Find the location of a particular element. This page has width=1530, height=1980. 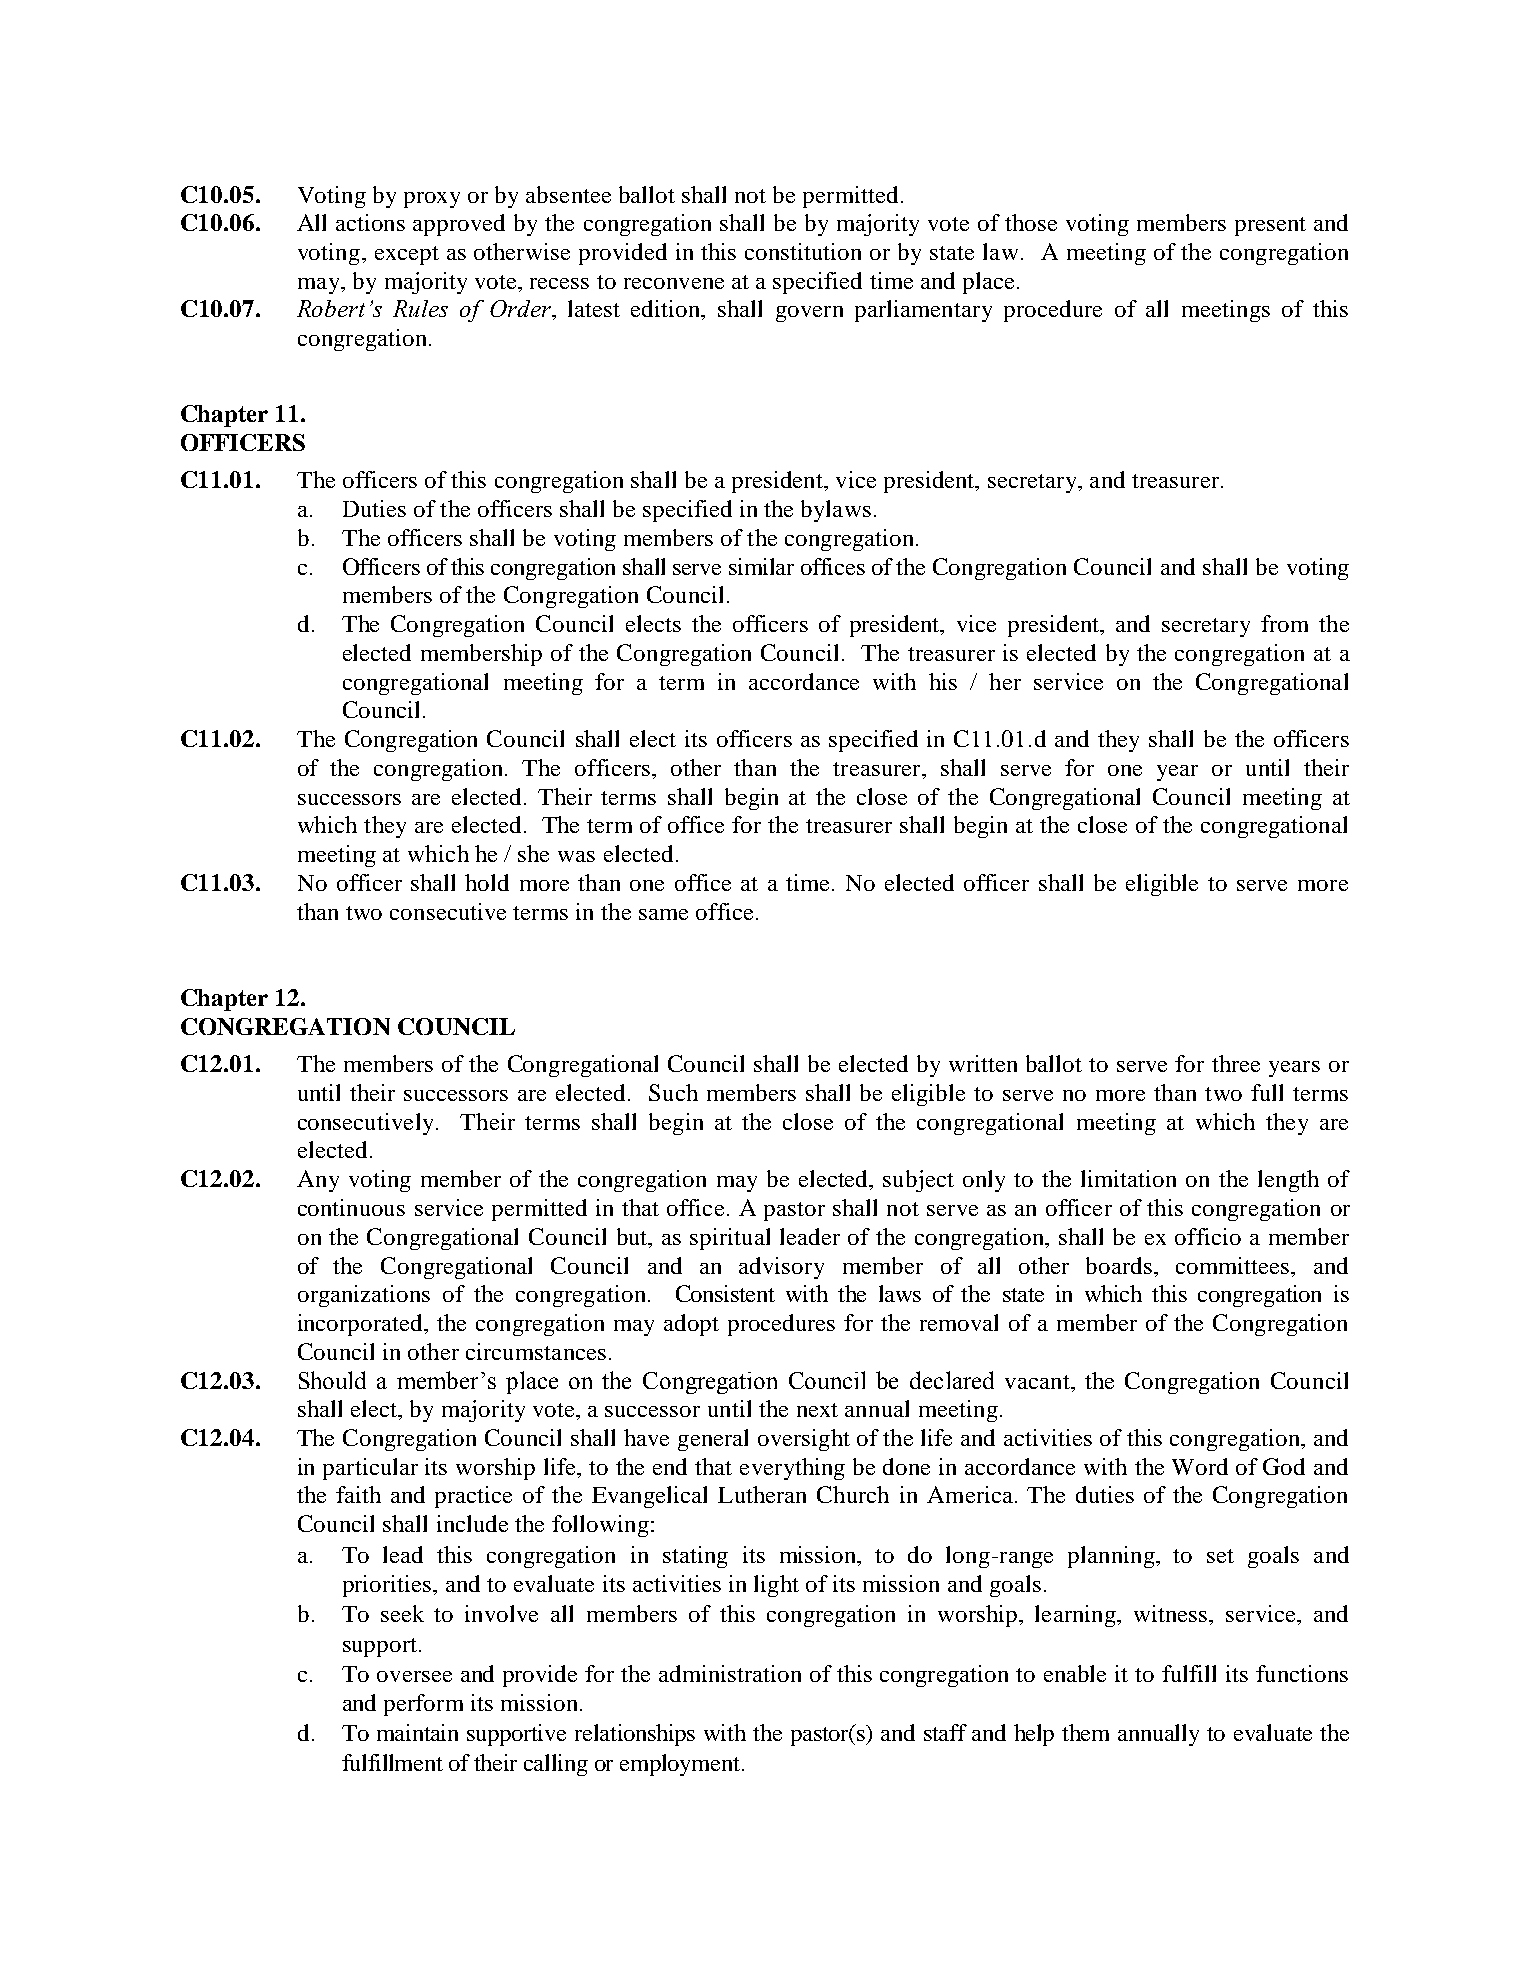

advisory is located at coordinates (781, 1268).
